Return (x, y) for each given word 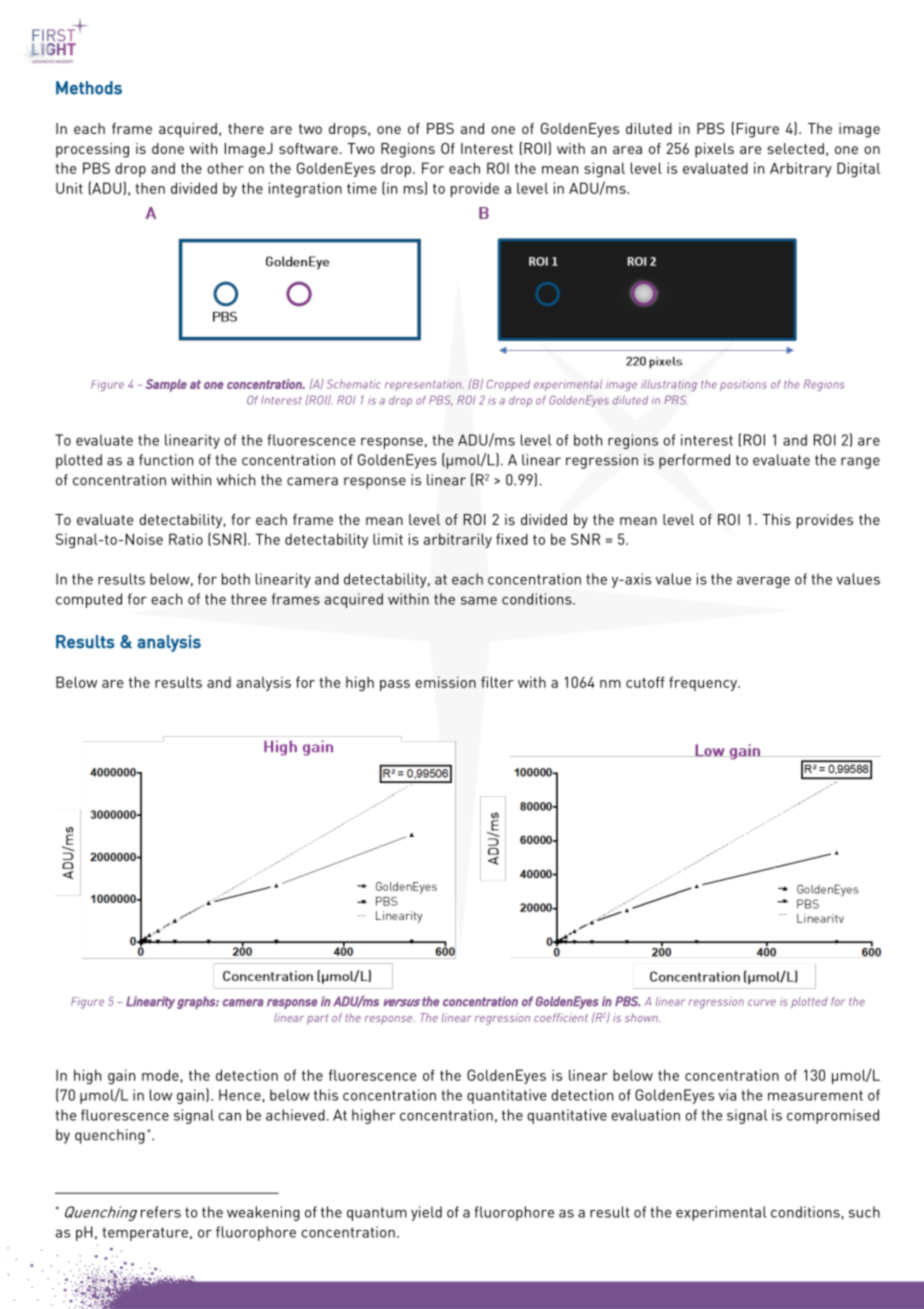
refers (161, 1212)
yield (426, 1213)
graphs (197, 1002)
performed (694, 461)
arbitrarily (458, 540)
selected (795, 148)
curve (762, 1002)
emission (445, 682)
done (168, 148)
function (166, 460)
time (362, 188)
